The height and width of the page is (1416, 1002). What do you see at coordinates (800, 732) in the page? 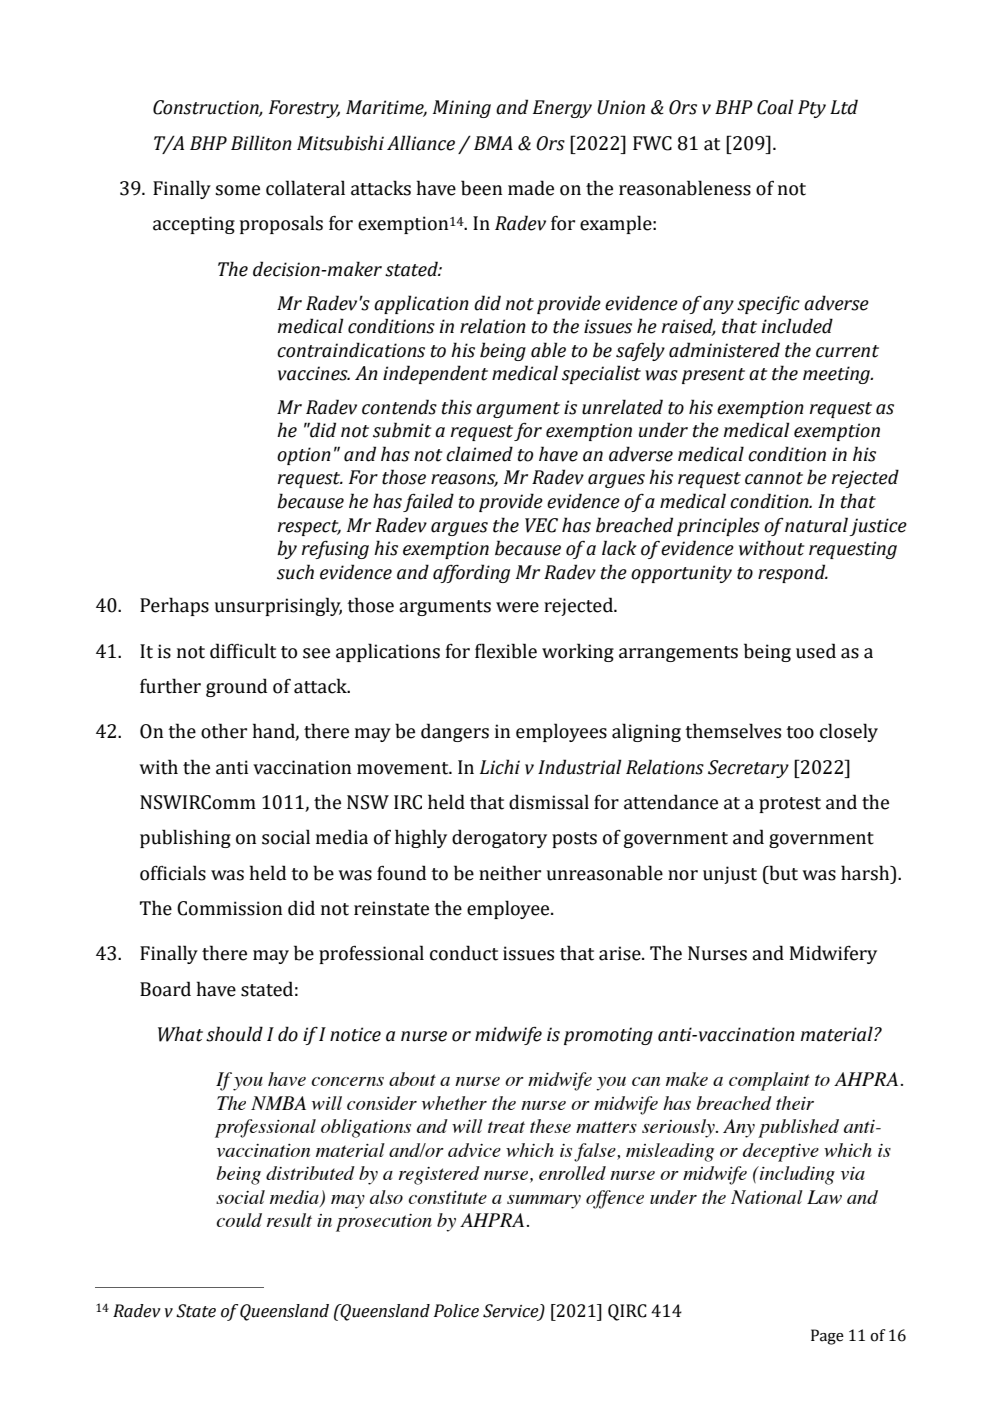
I see `too` at bounding box center [800, 732].
